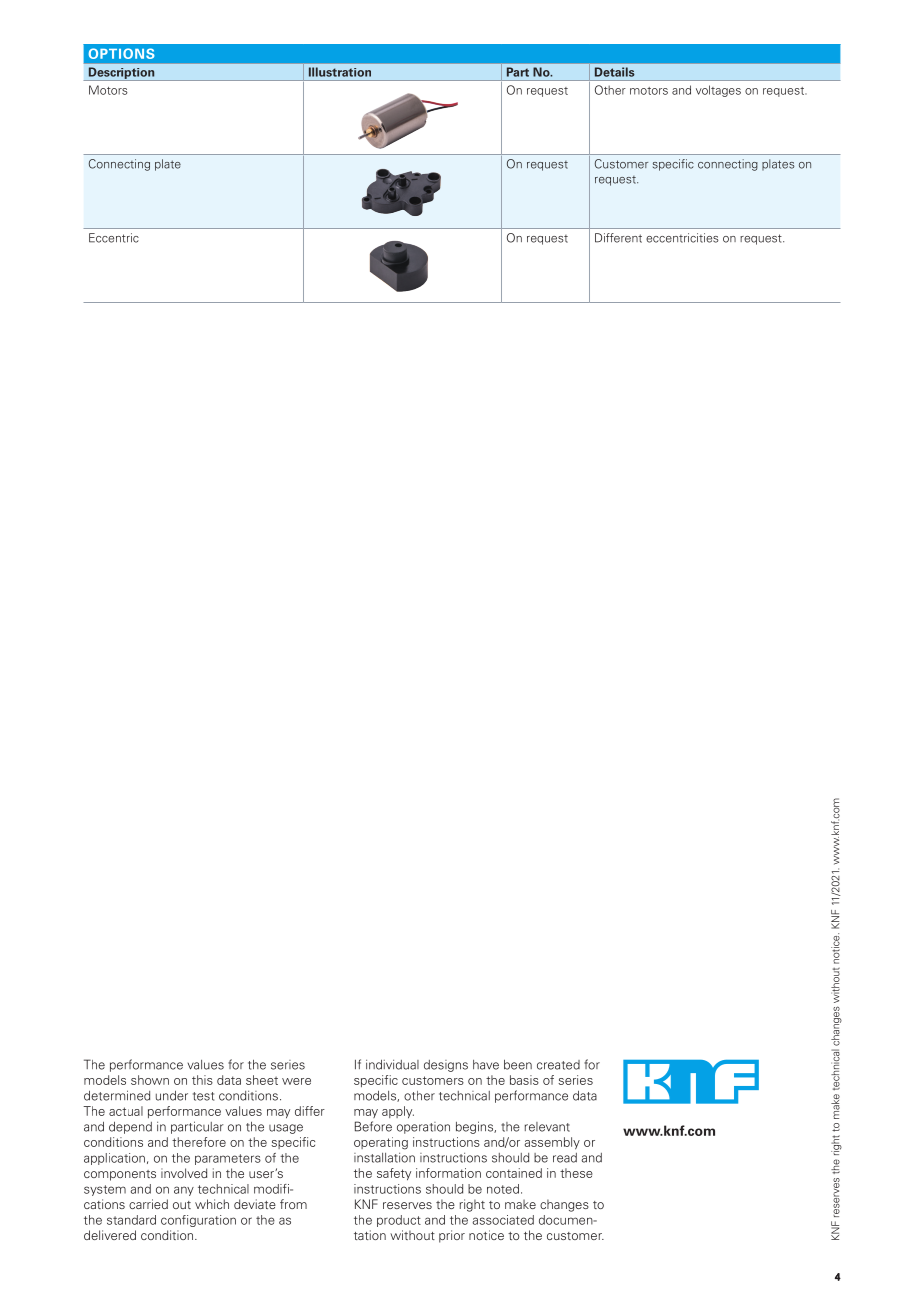 This page has width=924, height=1308. What do you see at coordinates (558, 1065) in the page?
I see `created` at bounding box center [558, 1065].
